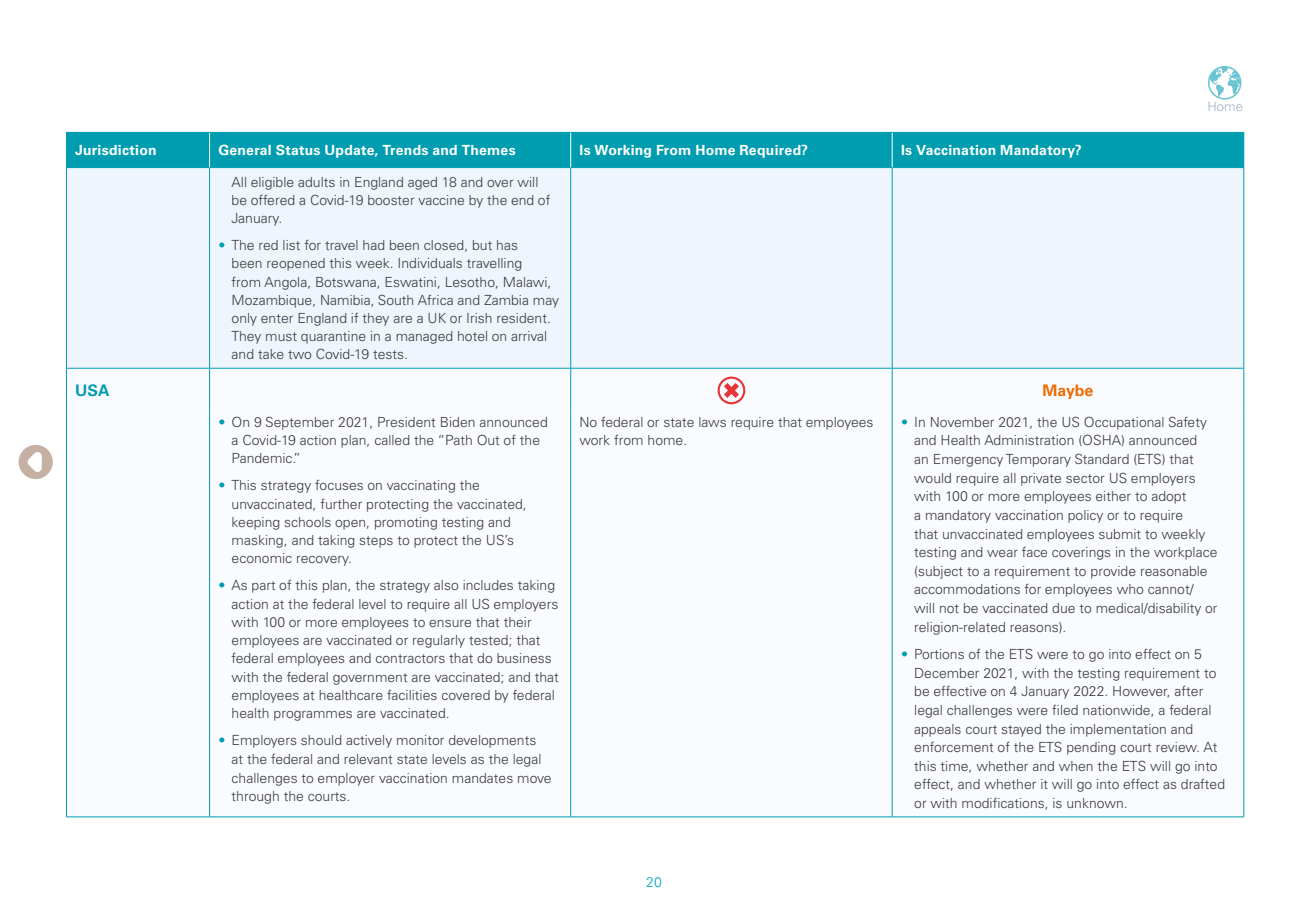  What do you see at coordinates (1068, 391) in the screenshot?
I see `Maybe` at bounding box center [1068, 391].
